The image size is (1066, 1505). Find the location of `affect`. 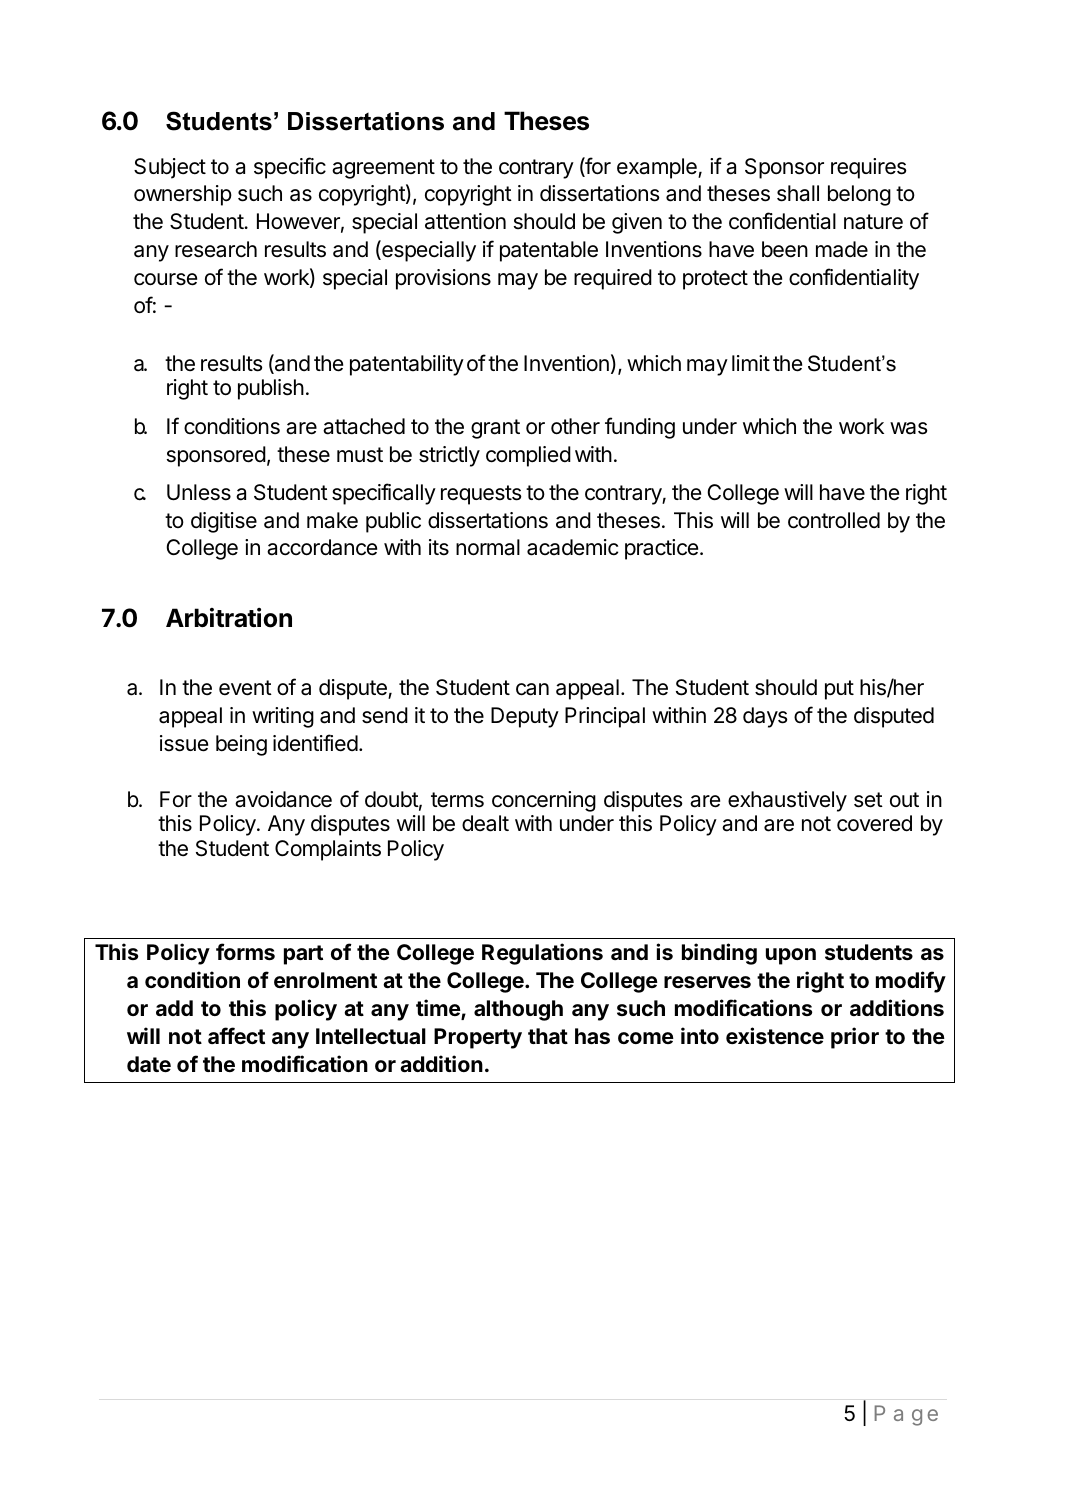

affect is located at coordinates (236, 1035).
